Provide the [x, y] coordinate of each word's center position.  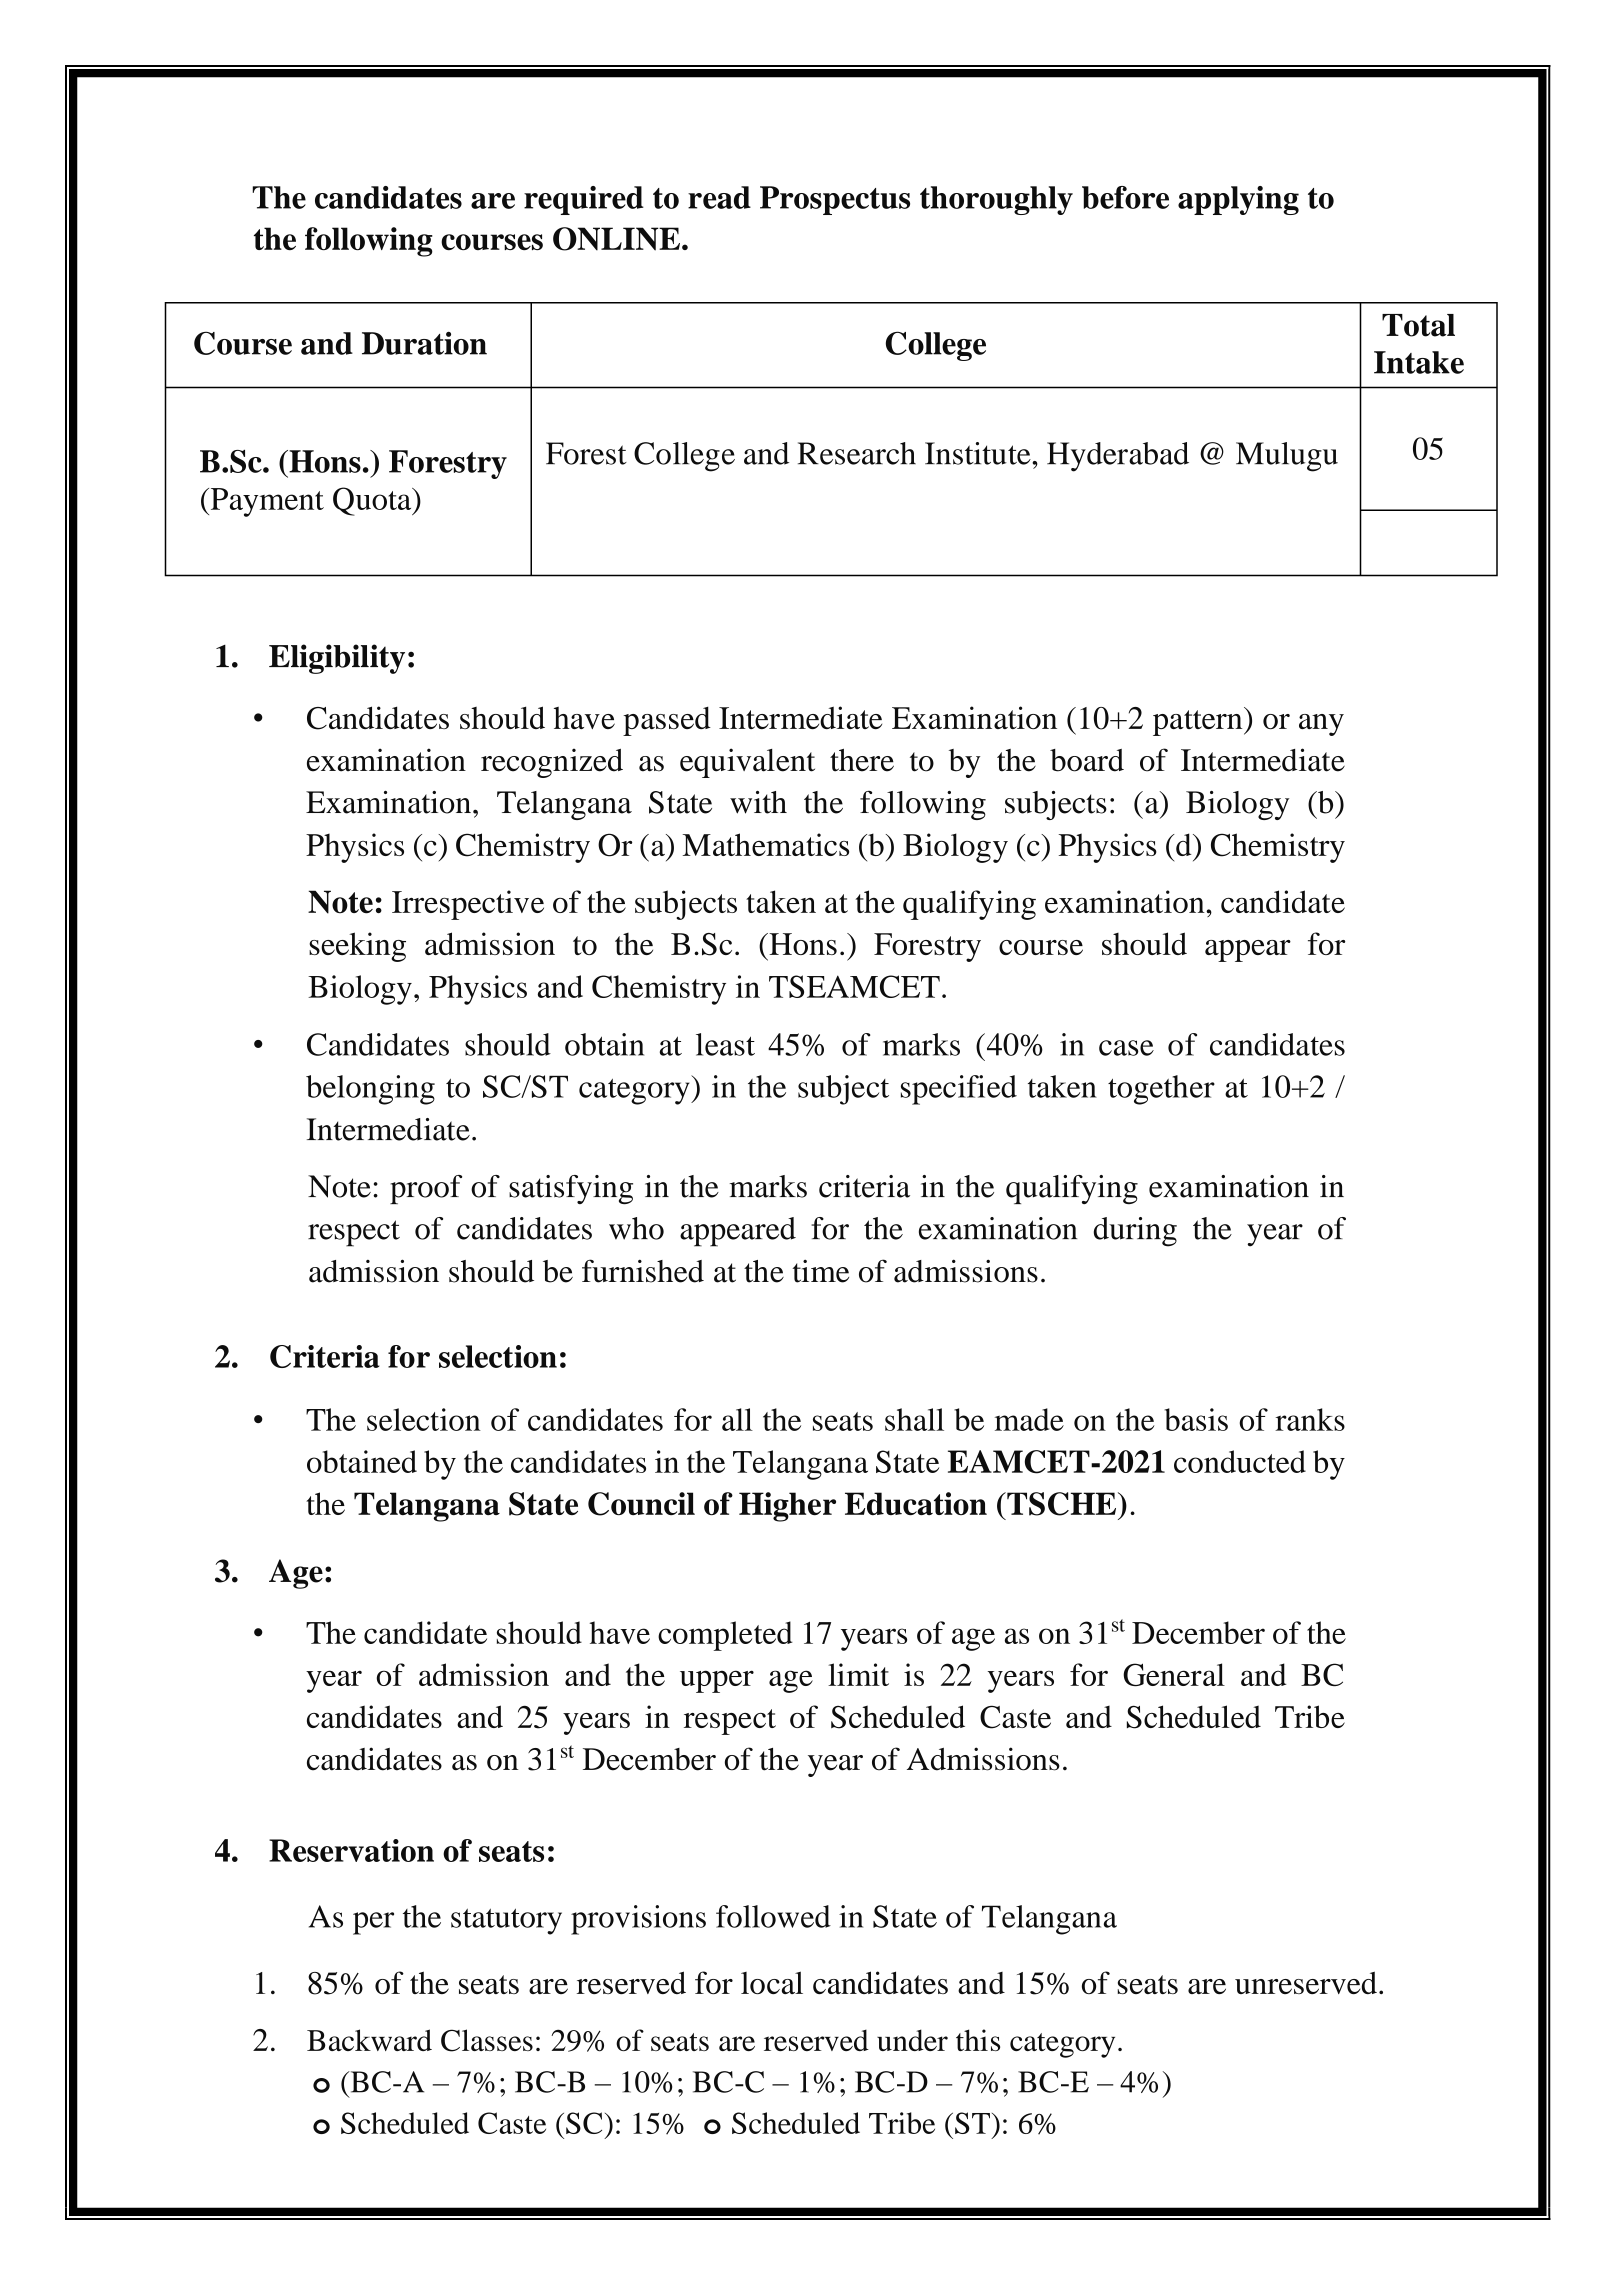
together [1161, 1090]
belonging [370, 1090]
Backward [369, 2040]
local [772, 1982]
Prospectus [835, 200]
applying [1238, 200]
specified [959, 1090]
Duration [424, 343]
